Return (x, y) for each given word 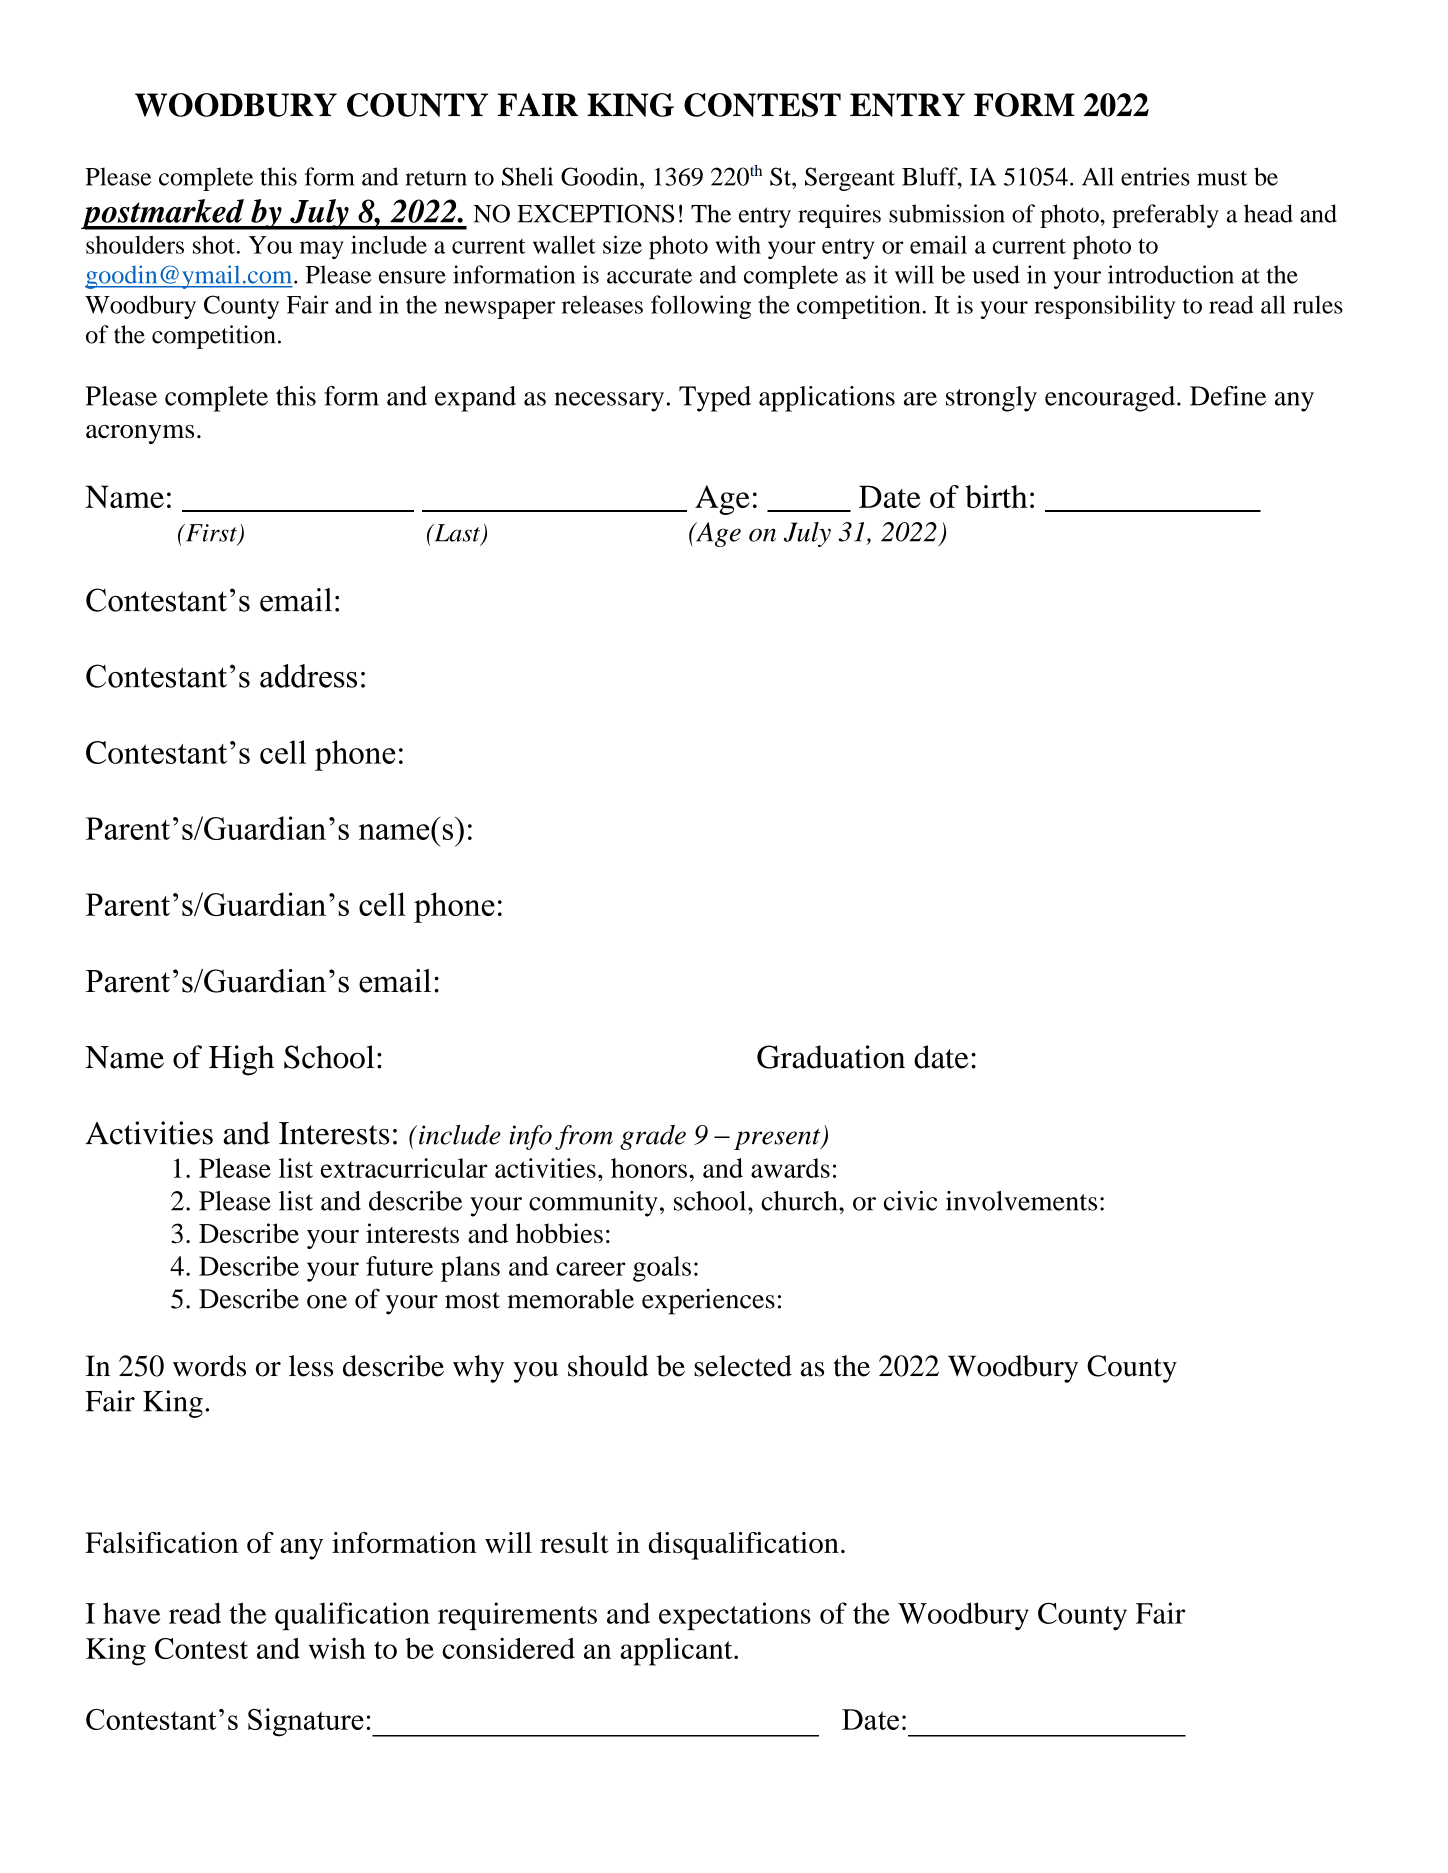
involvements (1021, 1201)
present (778, 1139)
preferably (1165, 216)
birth (996, 496)
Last (457, 534)
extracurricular (404, 1168)
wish (337, 1648)
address (308, 676)
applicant (677, 1651)
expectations (735, 1616)
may (321, 250)
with (738, 244)
